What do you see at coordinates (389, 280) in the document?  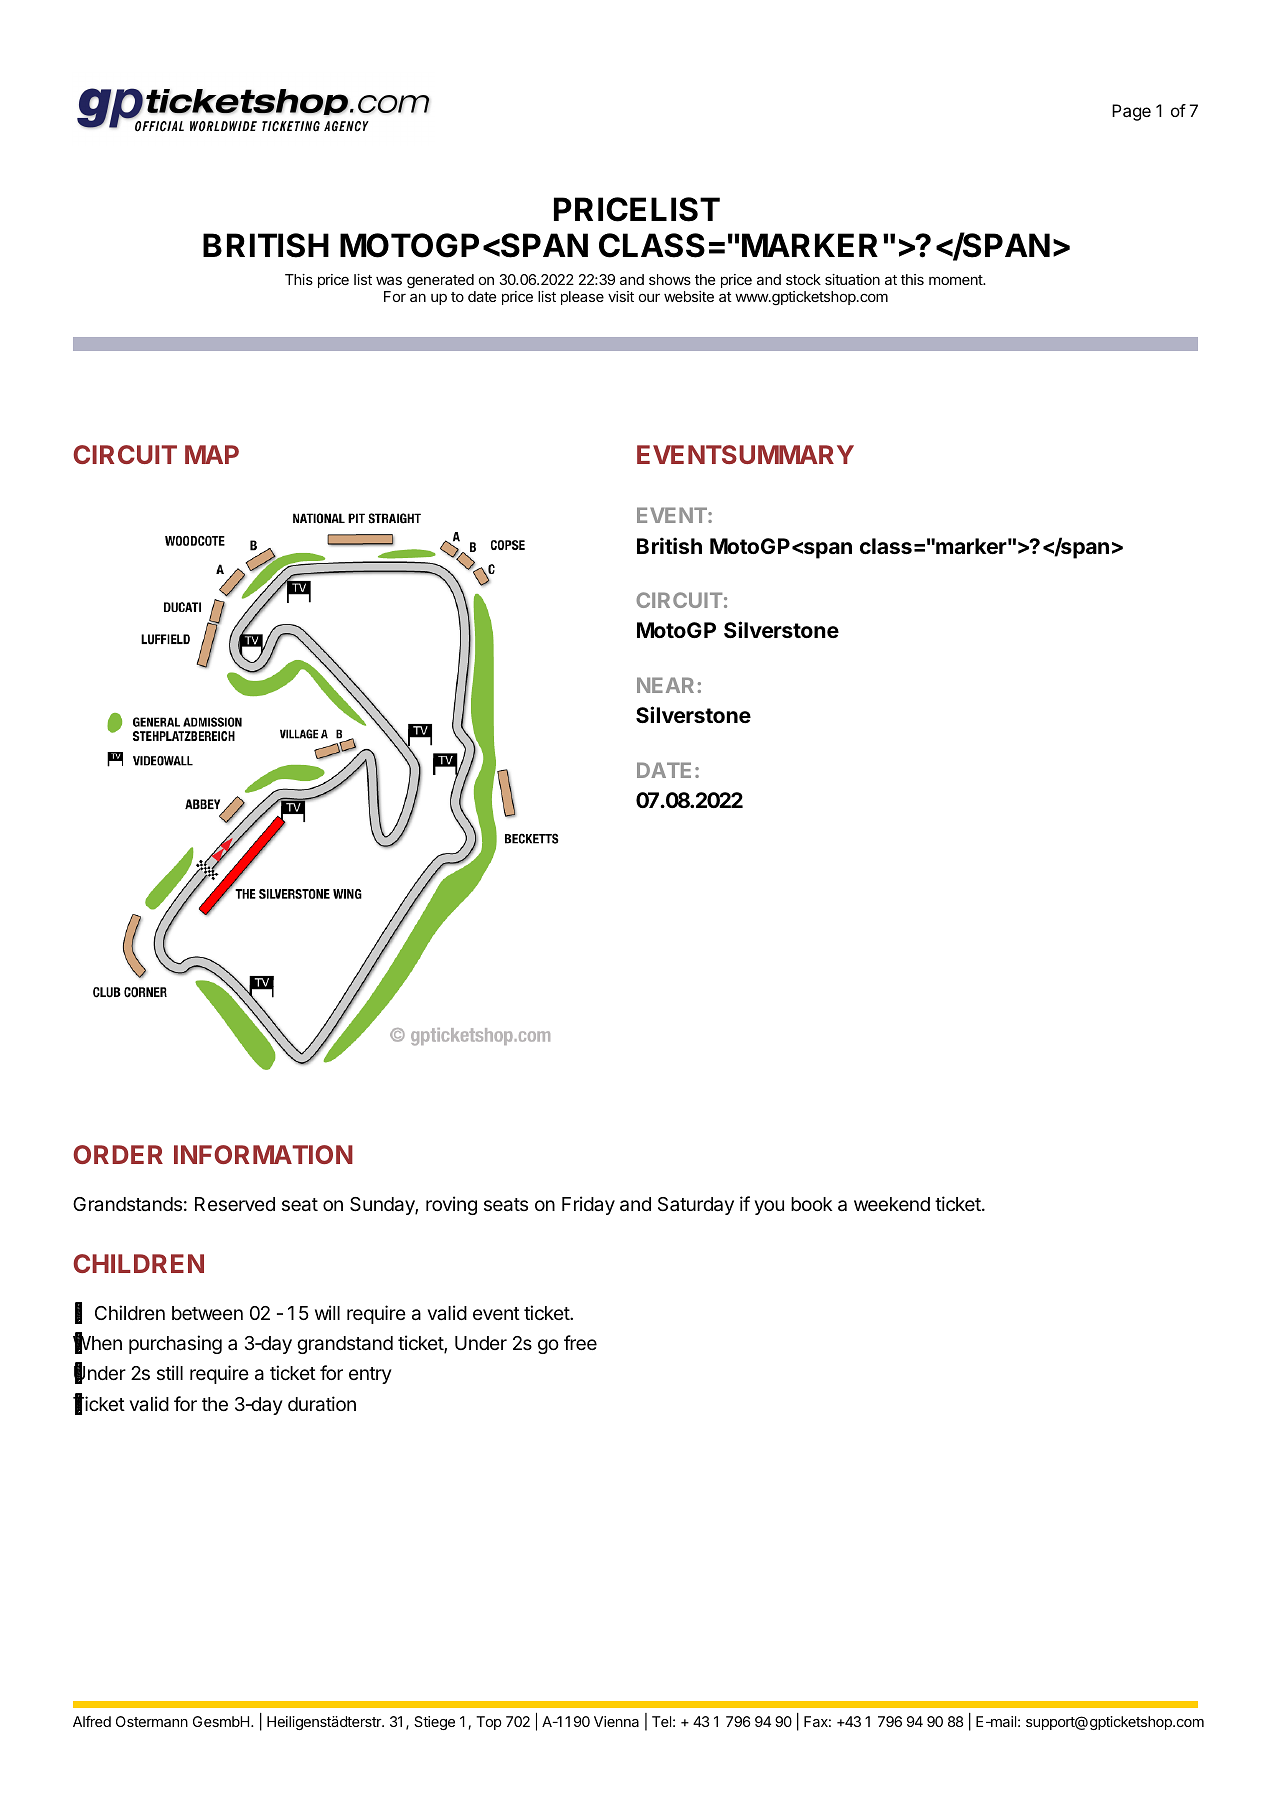 I see `was` at bounding box center [389, 280].
